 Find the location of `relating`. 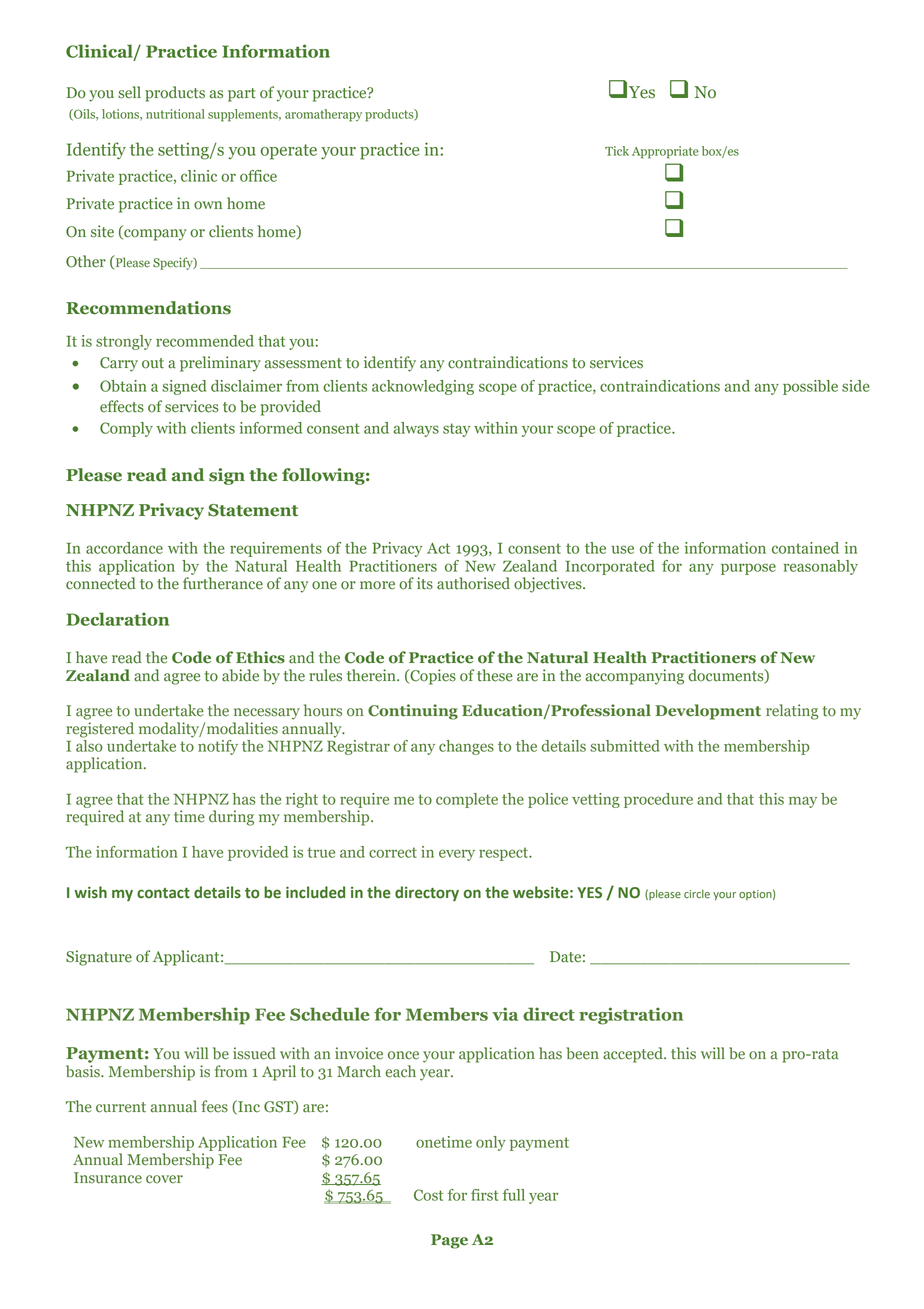

relating is located at coordinates (792, 712).
